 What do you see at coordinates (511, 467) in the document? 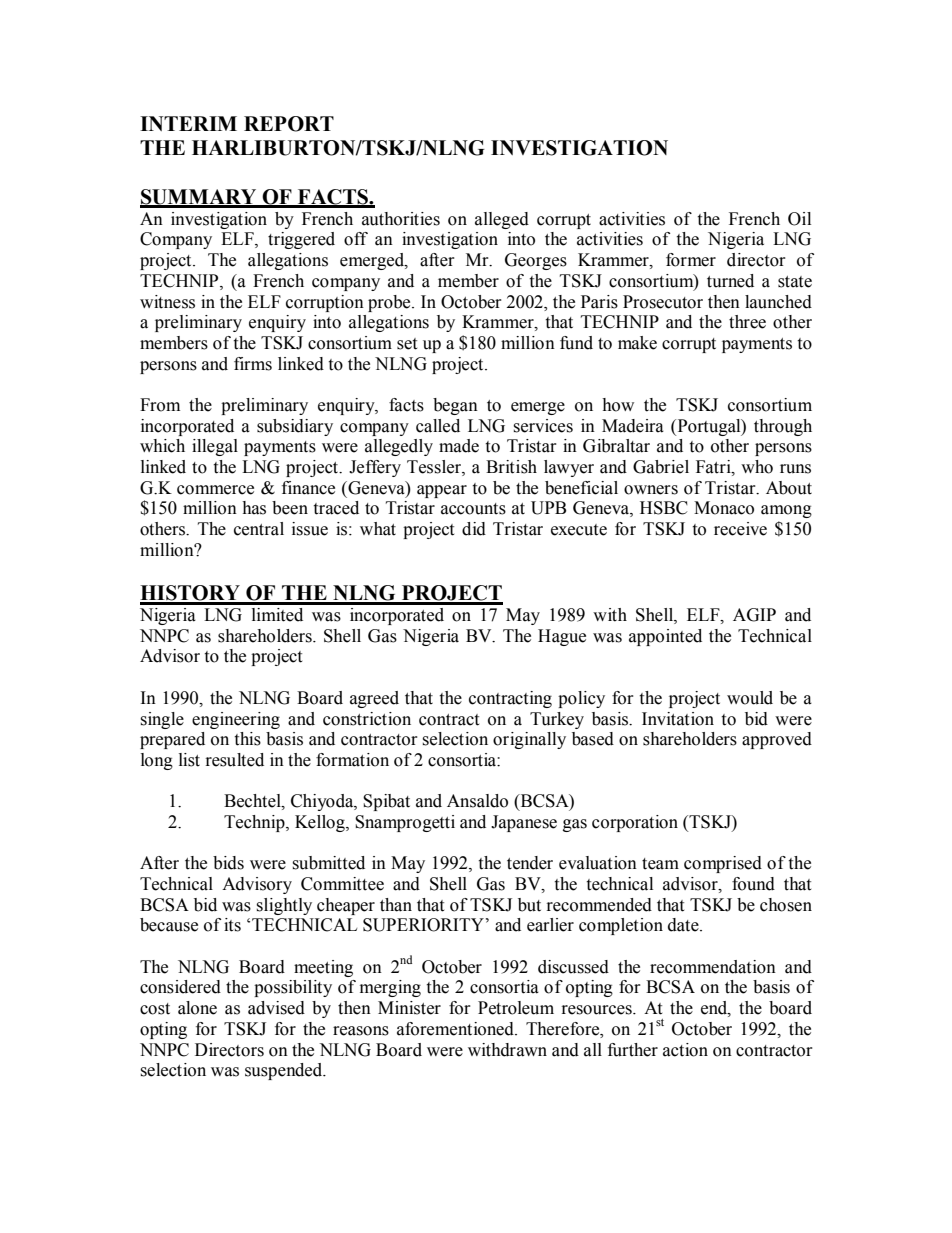
I see `British` at bounding box center [511, 467].
